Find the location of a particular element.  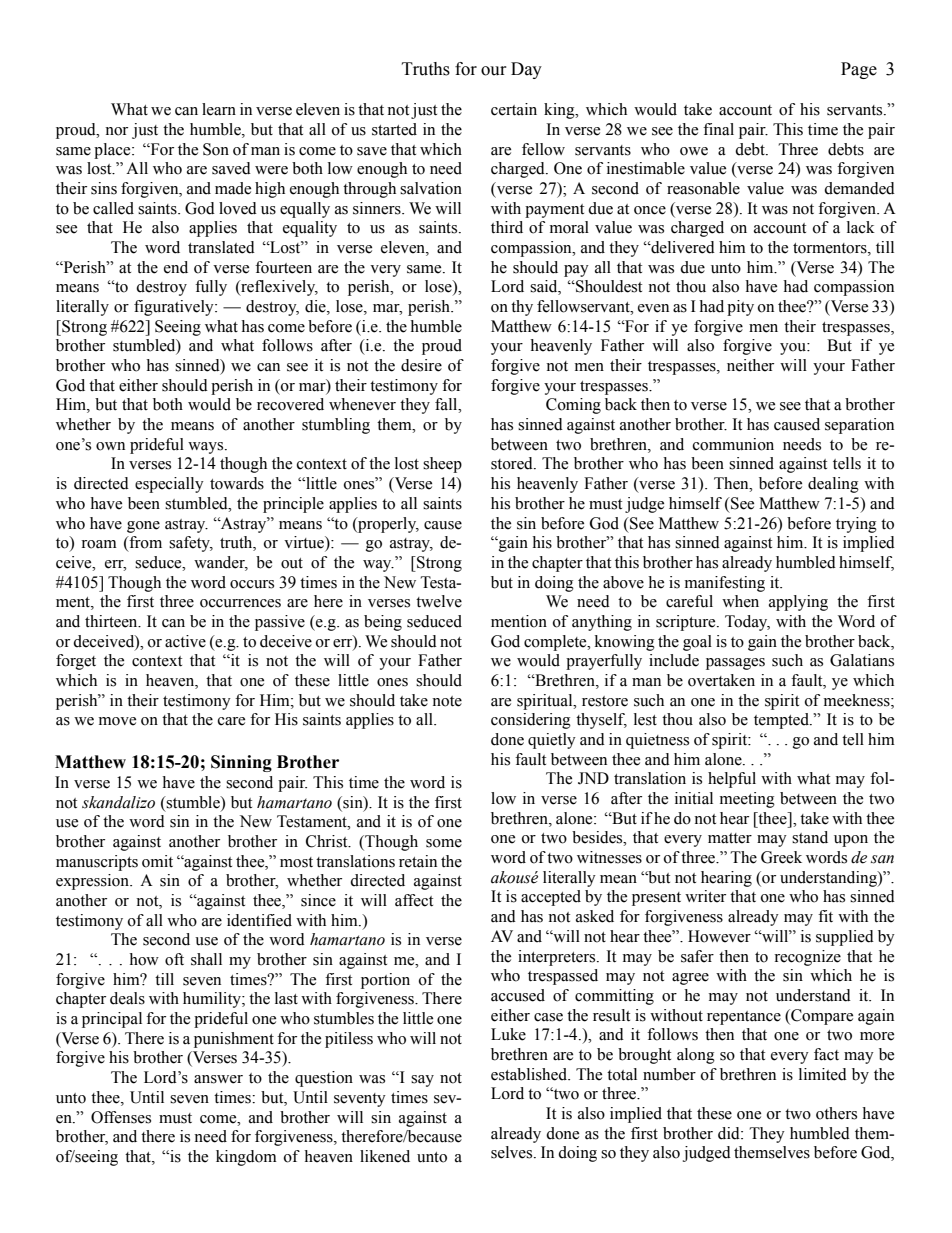

others is located at coordinates (836, 1113).
